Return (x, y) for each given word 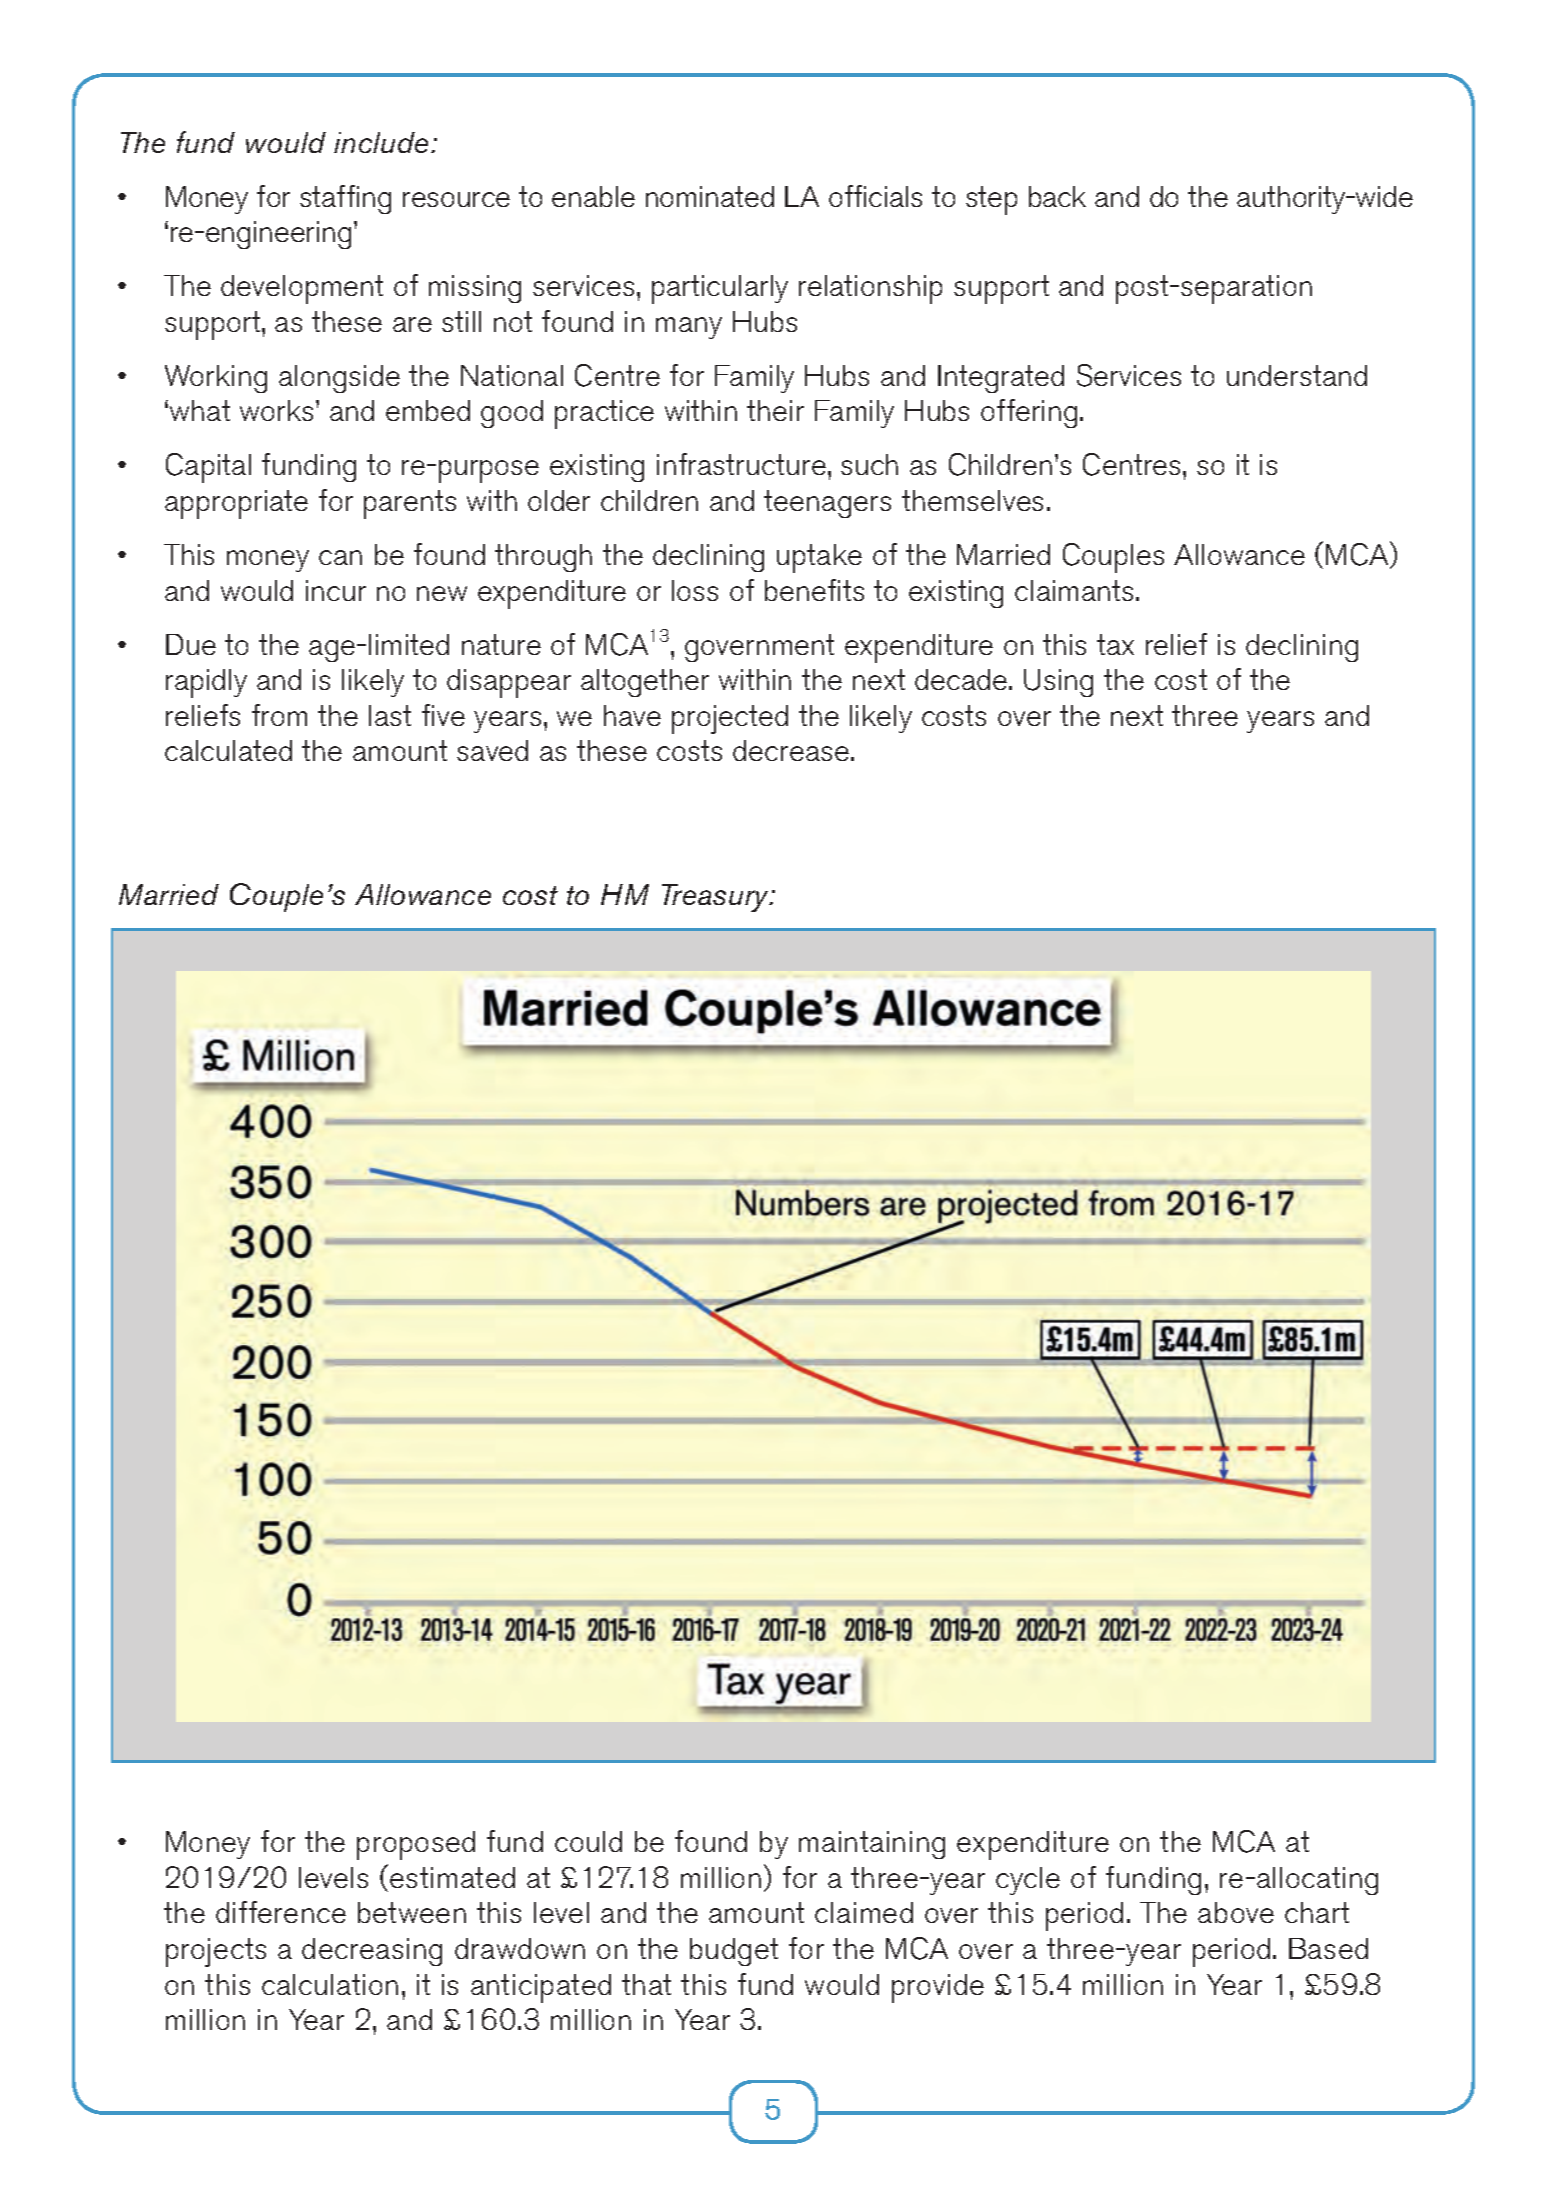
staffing (345, 199)
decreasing (372, 1952)
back (1057, 196)
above (1236, 1912)
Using (1058, 683)
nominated (710, 196)
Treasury (717, 898)
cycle (1028, 1881)
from (279, 715)
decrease (792, 750)
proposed (416, 1845)
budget (734, 1952)
